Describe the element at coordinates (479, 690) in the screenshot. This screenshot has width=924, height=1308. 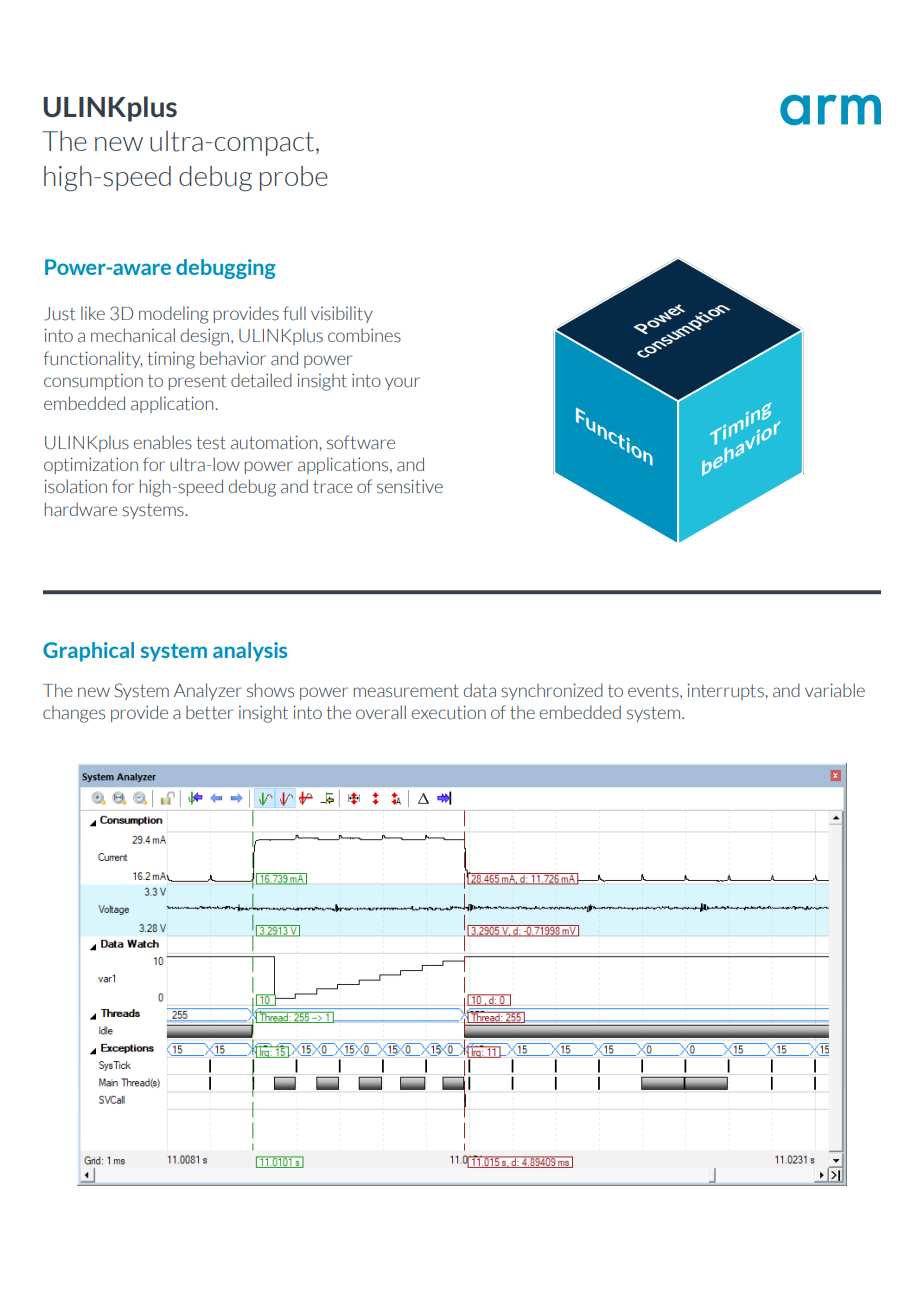
I see `data` at that location.
